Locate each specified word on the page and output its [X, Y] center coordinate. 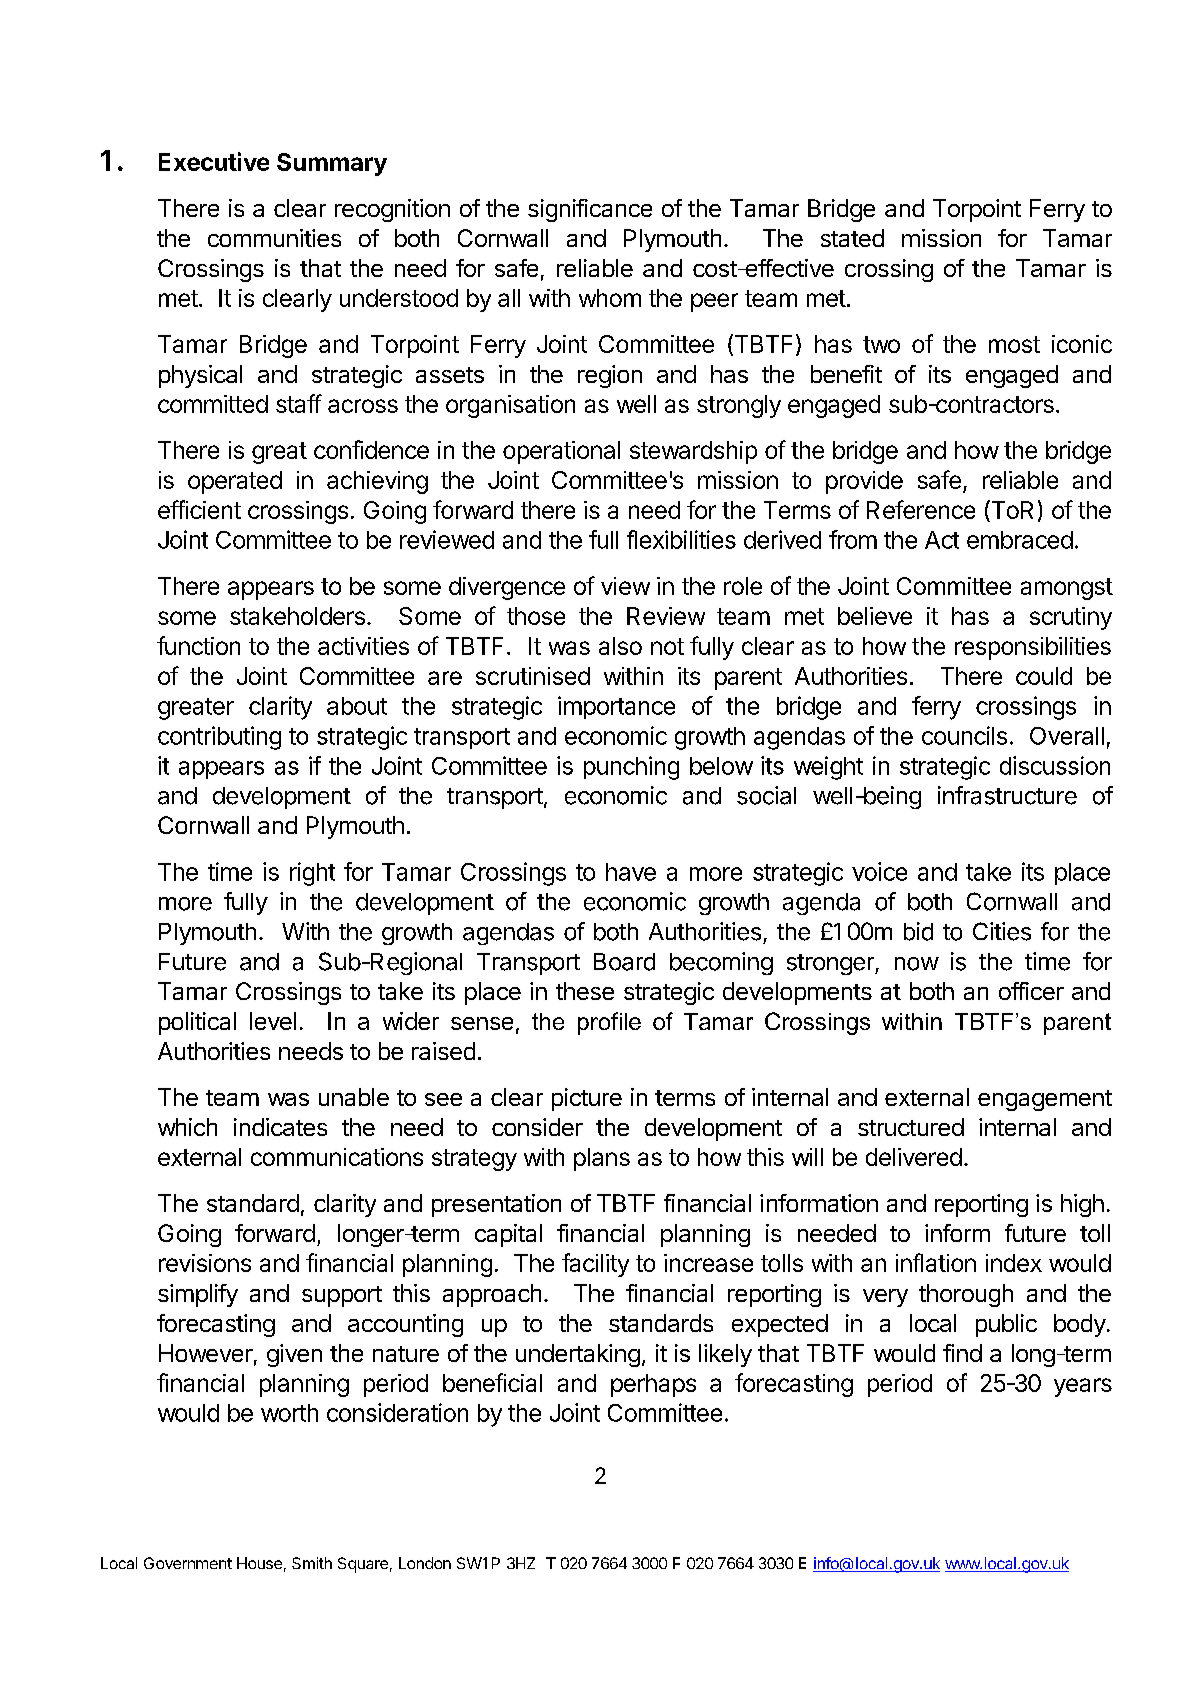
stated [852, 238]
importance [616, 707]
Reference [921, 509]
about [357, 706]
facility [595, 1265]
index [1014, 1263]
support [342, 1296]
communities [274, 238]
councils [964, 735]
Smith [312, 1563]
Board [624, 962]
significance [590, 210]
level [273, 1021]
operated [235, 482]
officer [1031, 991]
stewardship [693, 452]
